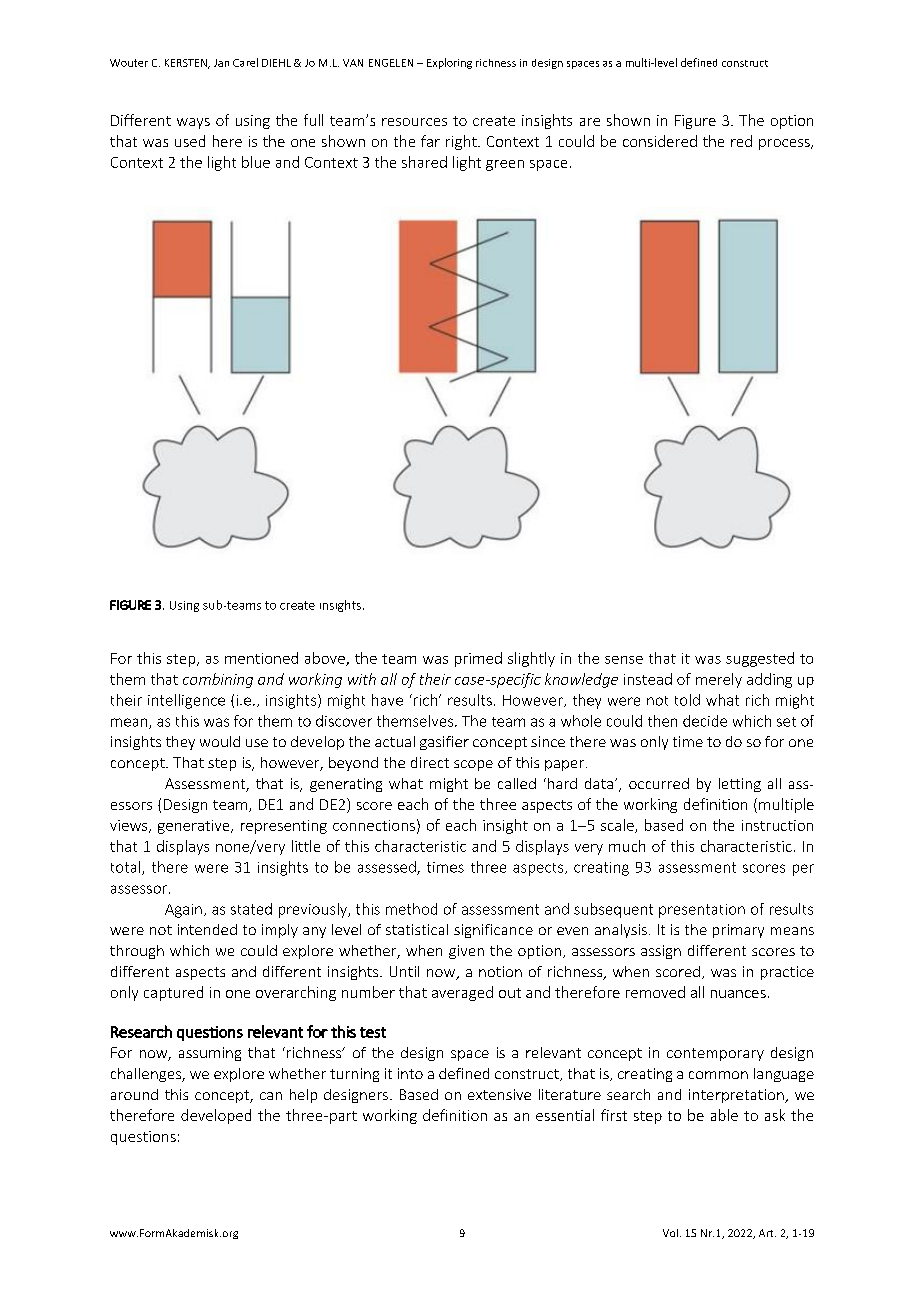  I want to click on around, so click(134, 1094).
